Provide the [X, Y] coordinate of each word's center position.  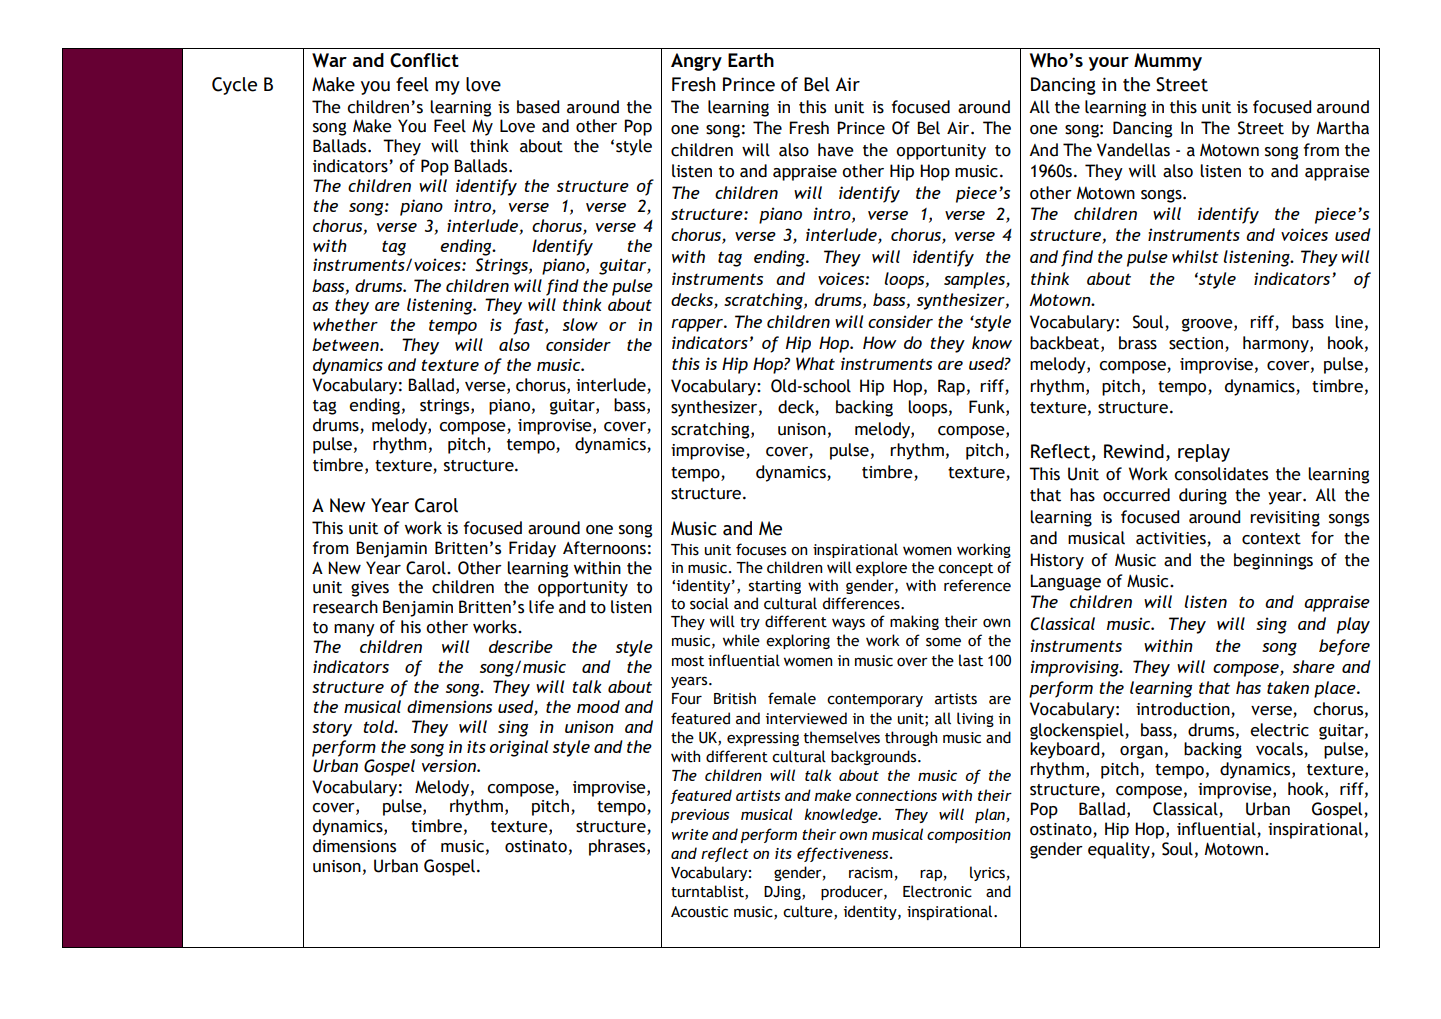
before [1344, 647]
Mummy [1168, 62]
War [329, 60]
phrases [618, 847]
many [354, 630]
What [815, 363]
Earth [751, 60]
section [1196, 343]
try [750, 623]
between [346, 344]
